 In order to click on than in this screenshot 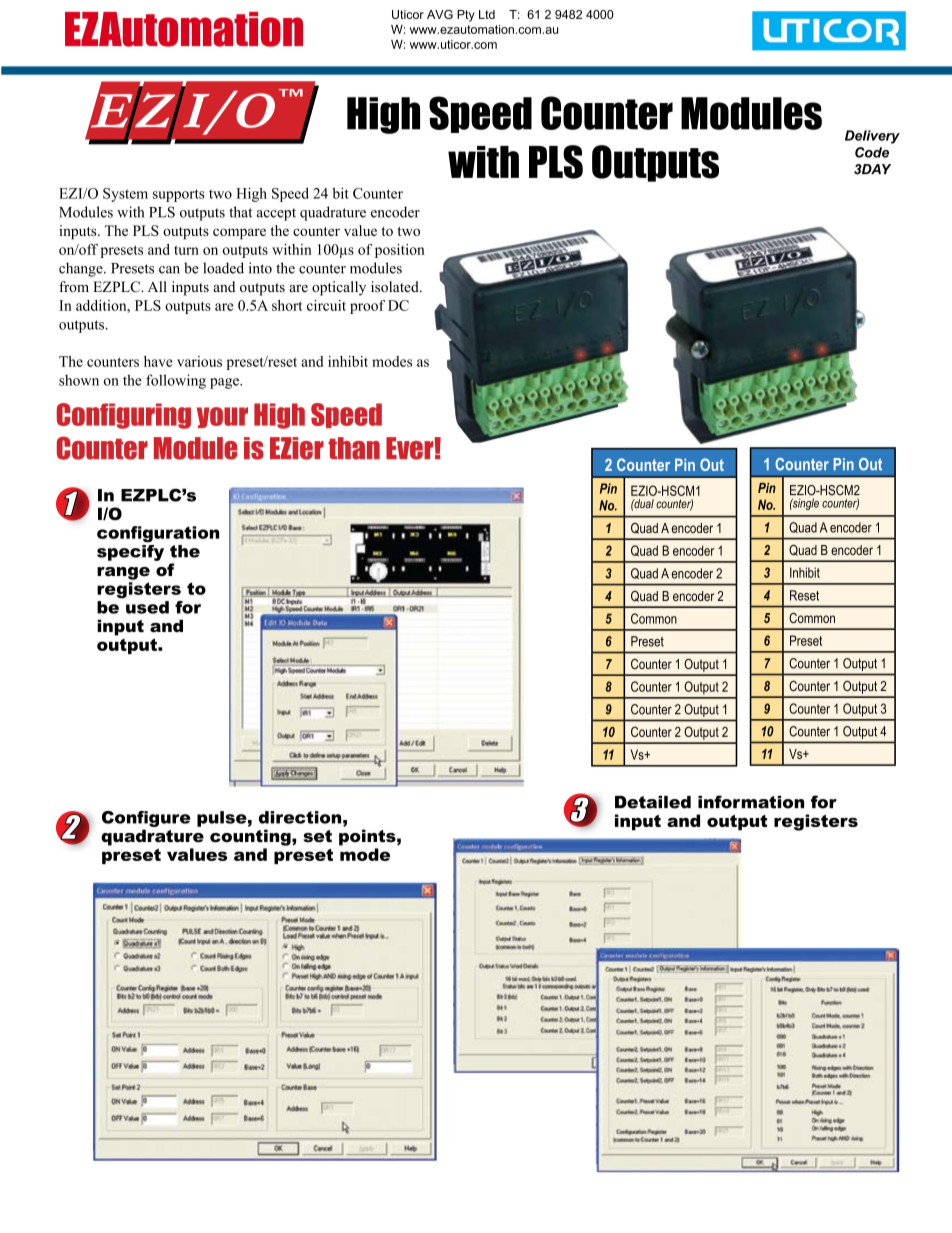, I will do `click(354, 448)`.
